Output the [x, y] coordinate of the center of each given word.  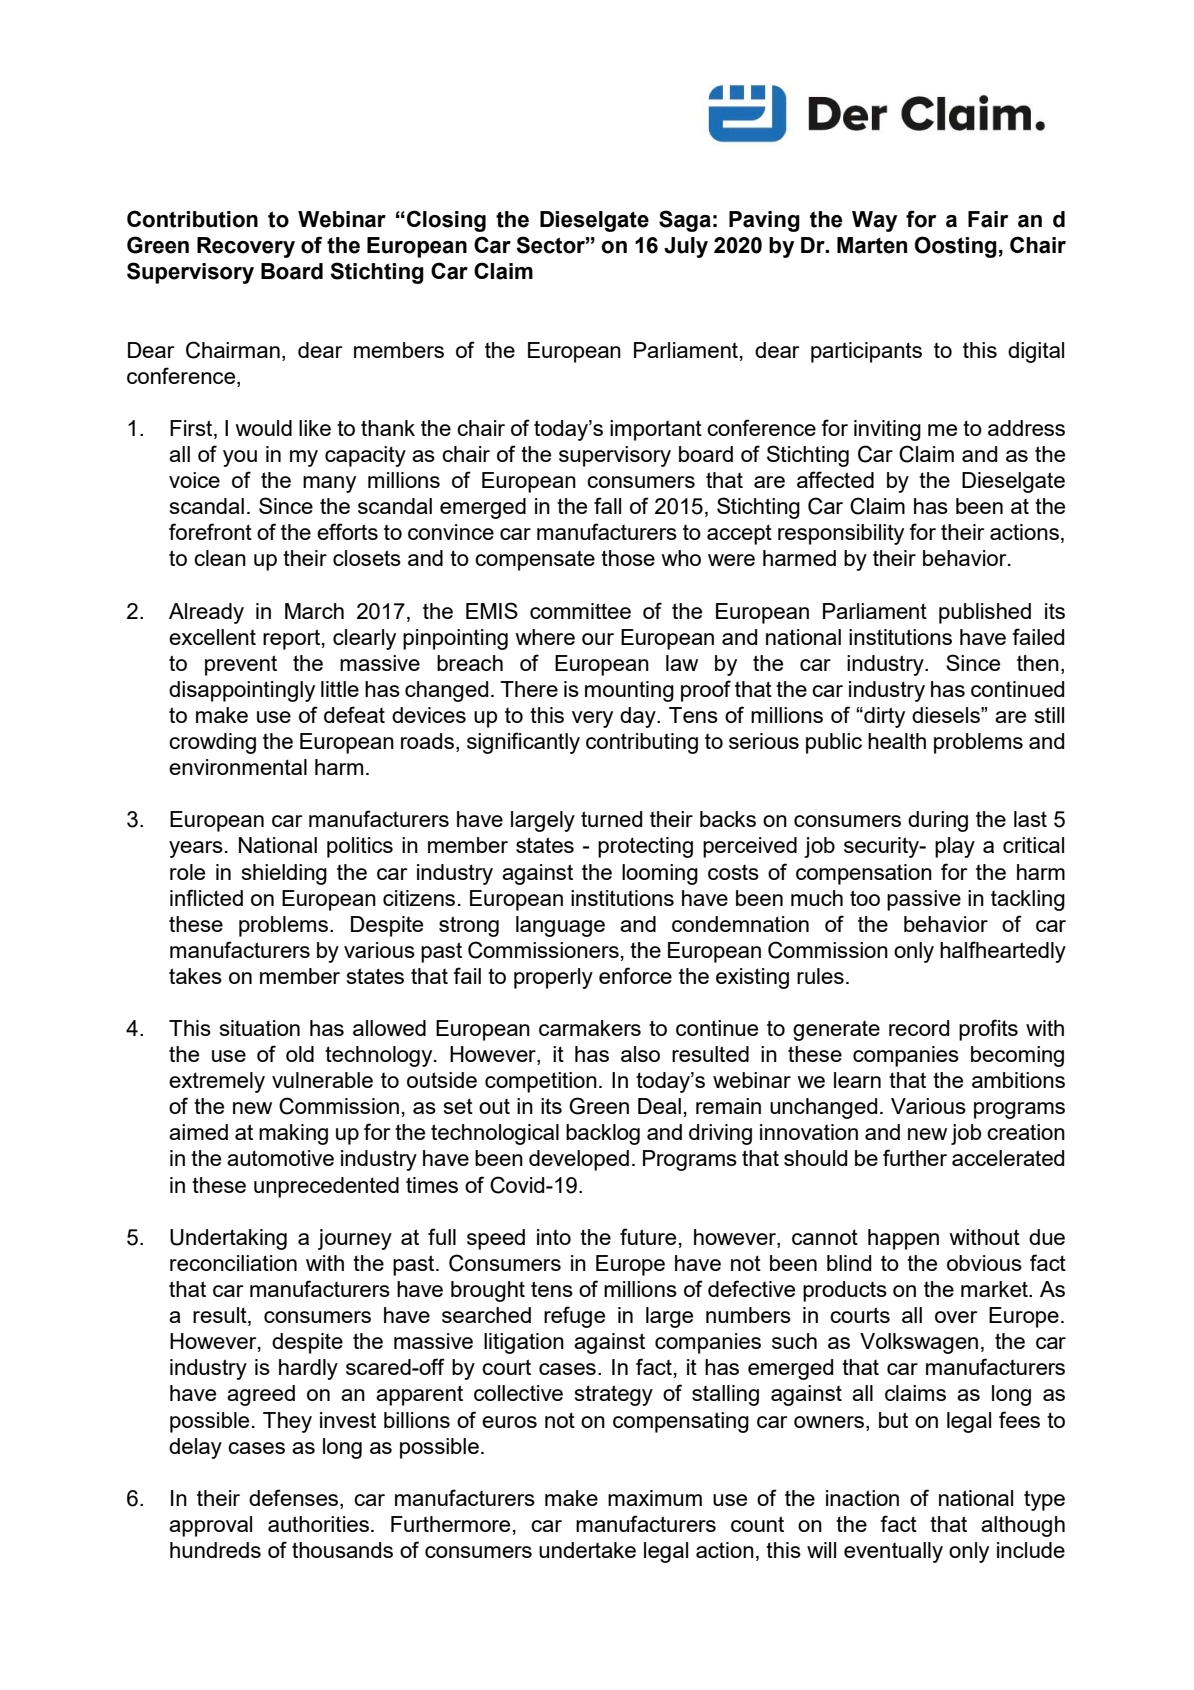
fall [607, 505]
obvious [984, 1263]
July [686, 247]
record [919, 1028]
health [897, 741]
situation [260, 1028]
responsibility [841, 534]
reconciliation [233, 1263]
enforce [635, 975]
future [648, 1236]
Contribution [192, 219]
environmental [238, 767]
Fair [988, 219]
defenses [293, 1497]
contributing [642, 743]
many [329, 484]
